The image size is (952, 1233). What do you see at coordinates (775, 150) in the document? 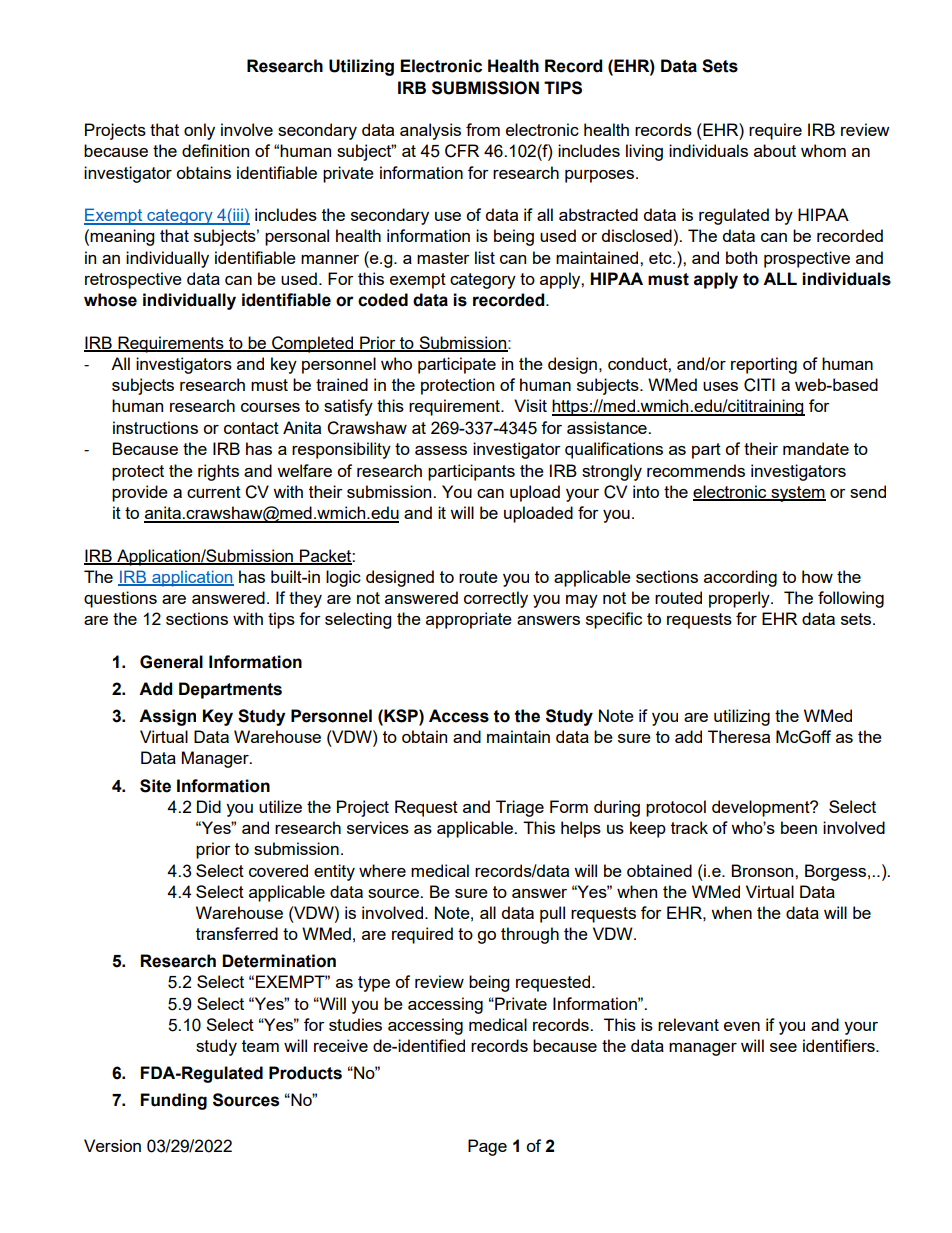
I see `about` at bounding box center [775, 150].
